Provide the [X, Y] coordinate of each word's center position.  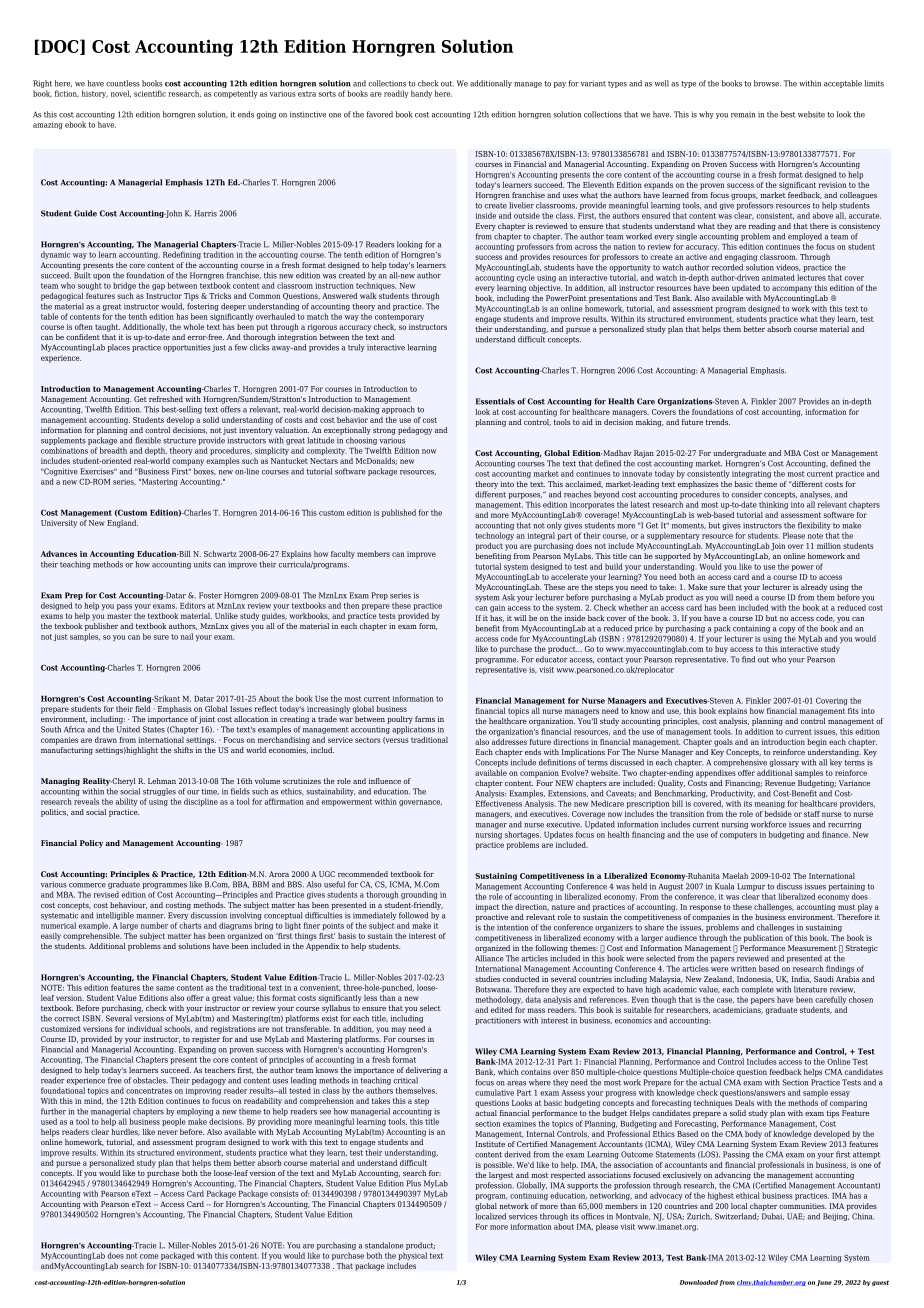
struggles [159, 792]
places [119, 348]
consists [284, 1194]
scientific [150, 93]
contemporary [399, 317]
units [202, 564]
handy [421, 94]
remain [743, 115]
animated [778, 277]
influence [385, 781]
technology [494, 536]
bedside [778, 812]
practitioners [498, 1021]
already [814, 588]
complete [757, 990]
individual [144, 1029]
